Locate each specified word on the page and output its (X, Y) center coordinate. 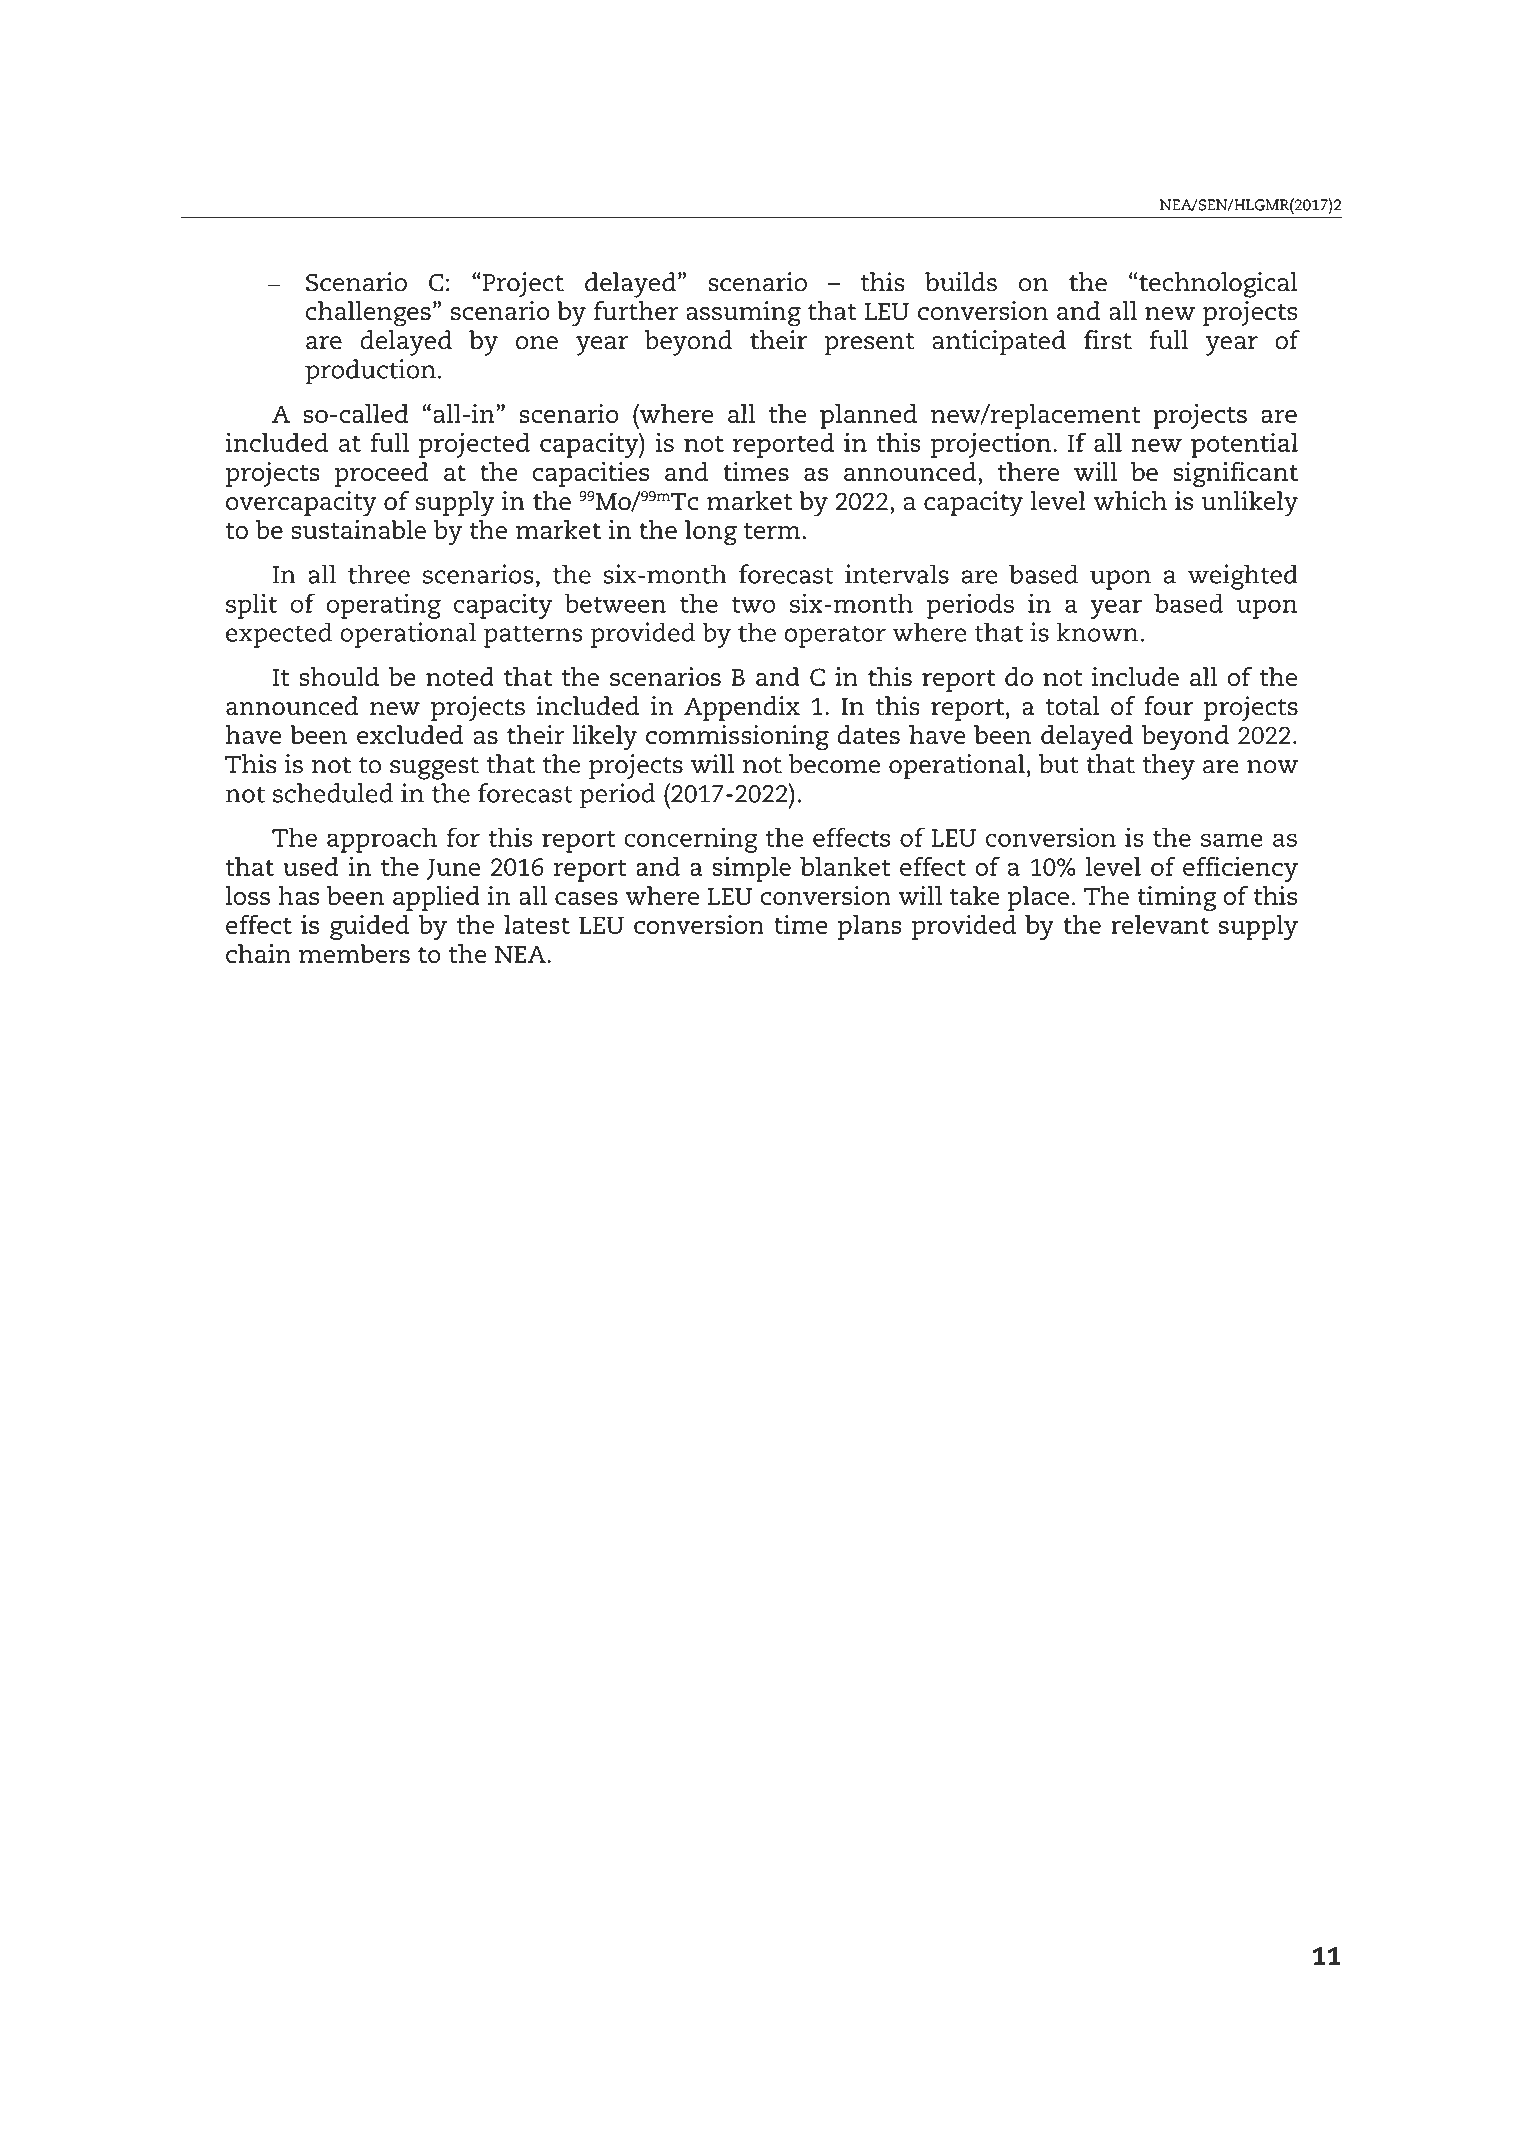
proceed (381, 474)
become (835, 764)
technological (1218, 285)
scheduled (333, 793)
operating (383, 606)
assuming (743, 314)
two (754, 604)
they (1168, 767)
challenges (368, 314)
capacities (590, 474)
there (1029, 471)
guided (369, 927)
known (1097, 632)
